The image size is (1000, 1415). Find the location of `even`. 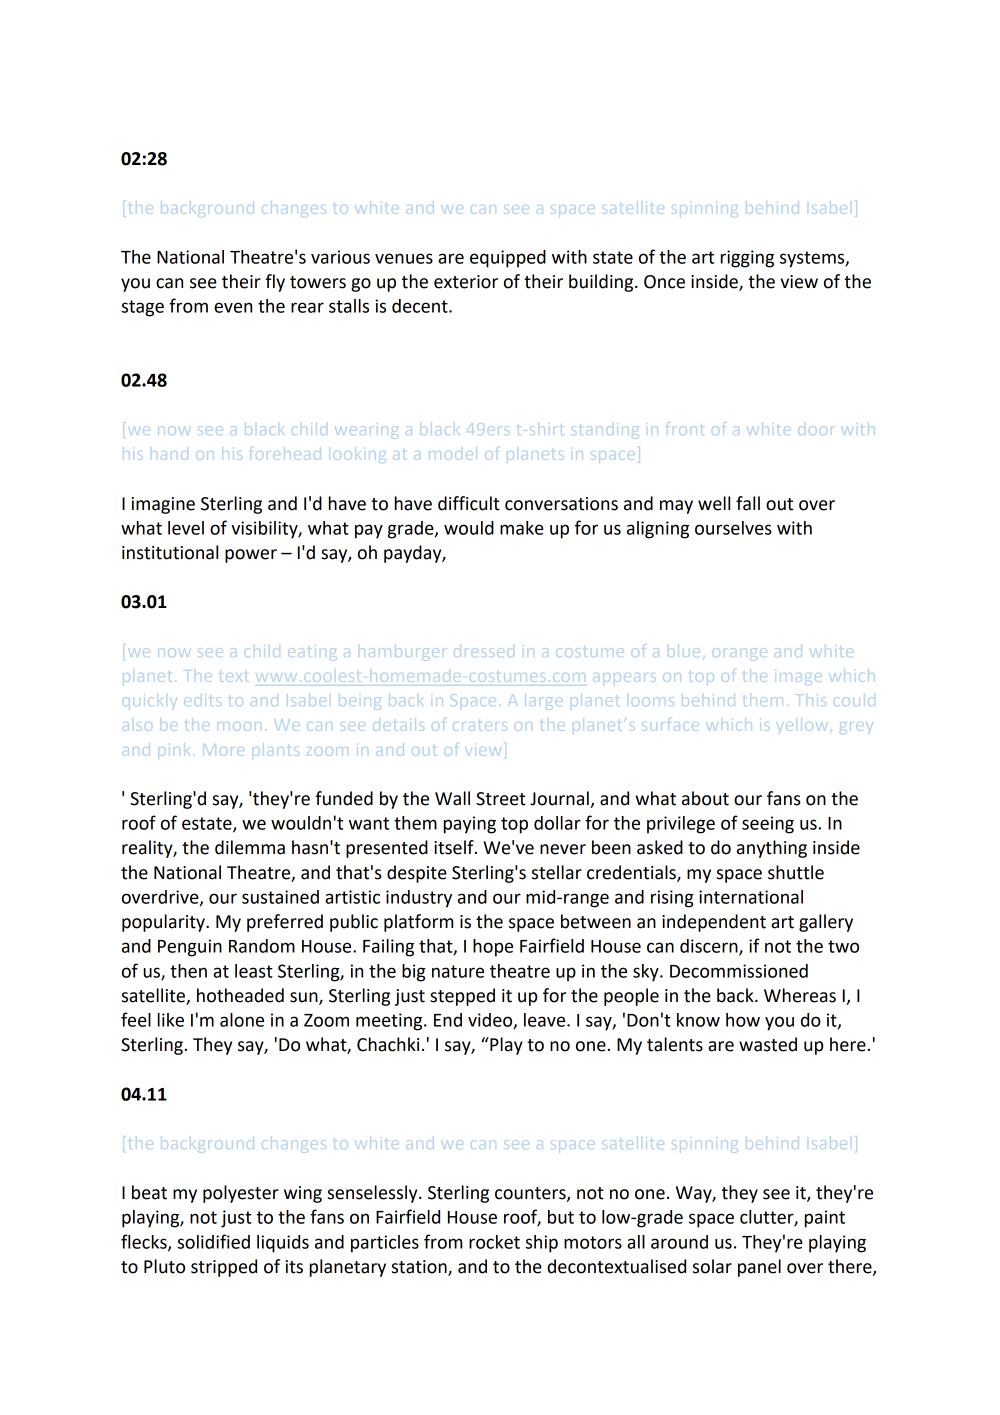

even is located at coordinates (233, 307).
